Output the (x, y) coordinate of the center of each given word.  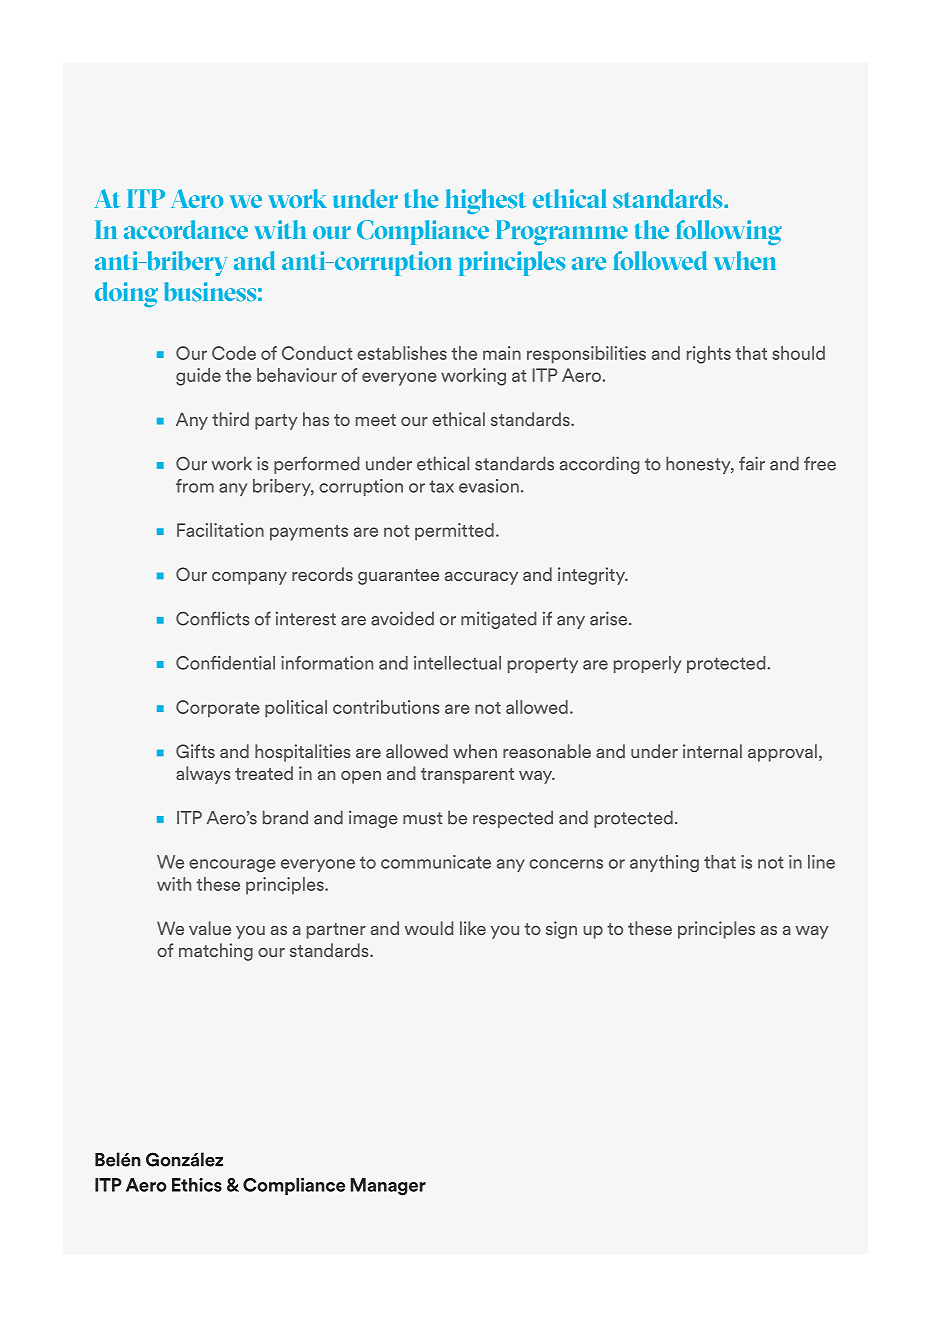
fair (752, 463)
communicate (436, 862)
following (729, 232)
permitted (454, 532)
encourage (232, 866)
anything (664, 864)
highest (485, 201)
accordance (186, 229)
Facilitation (220, 530)
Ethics (197, 1185)
